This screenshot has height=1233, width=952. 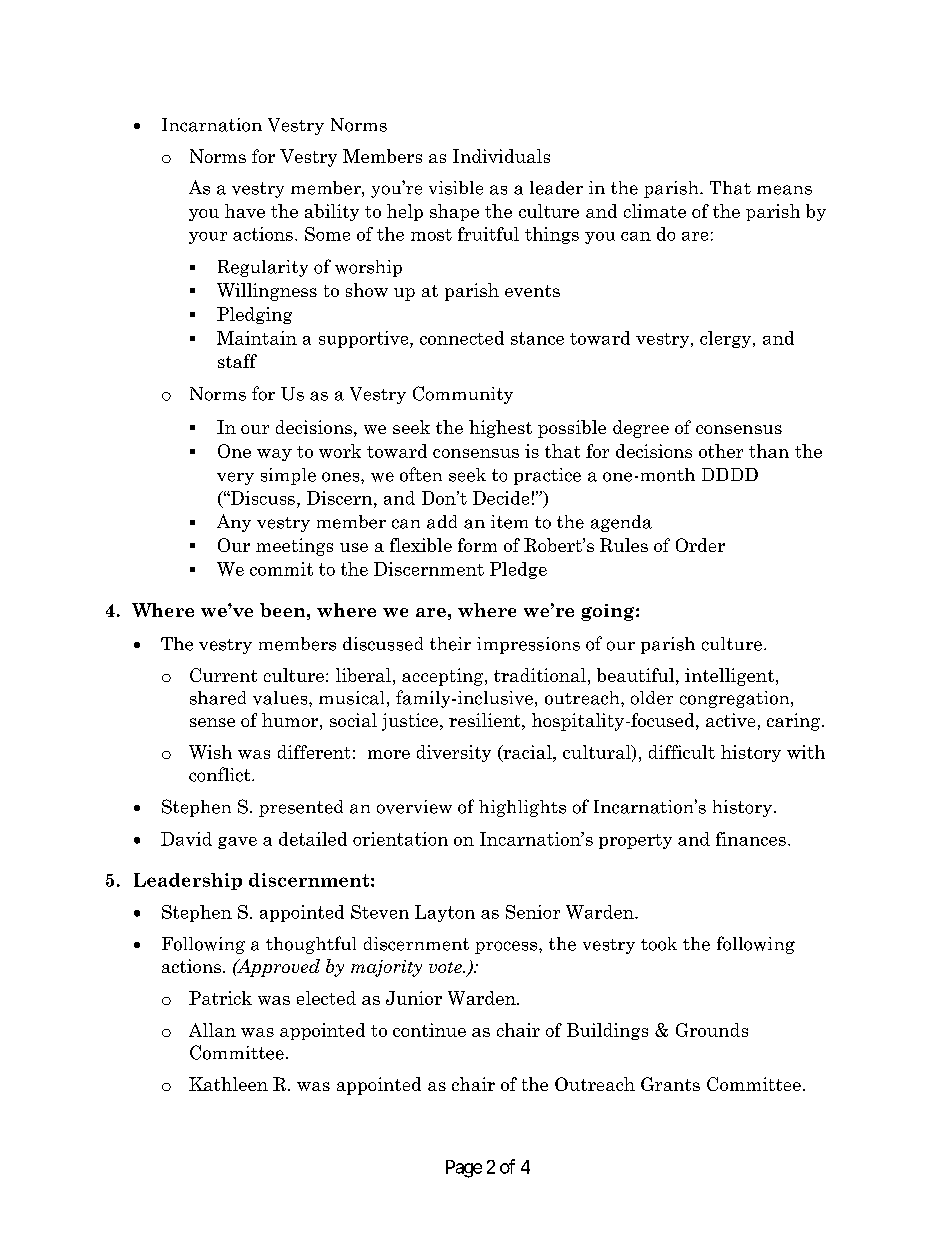 What do you see at coordinates (501, 156) in the screenshot?
I see `Individuals` at bounding box center [501, 156].
